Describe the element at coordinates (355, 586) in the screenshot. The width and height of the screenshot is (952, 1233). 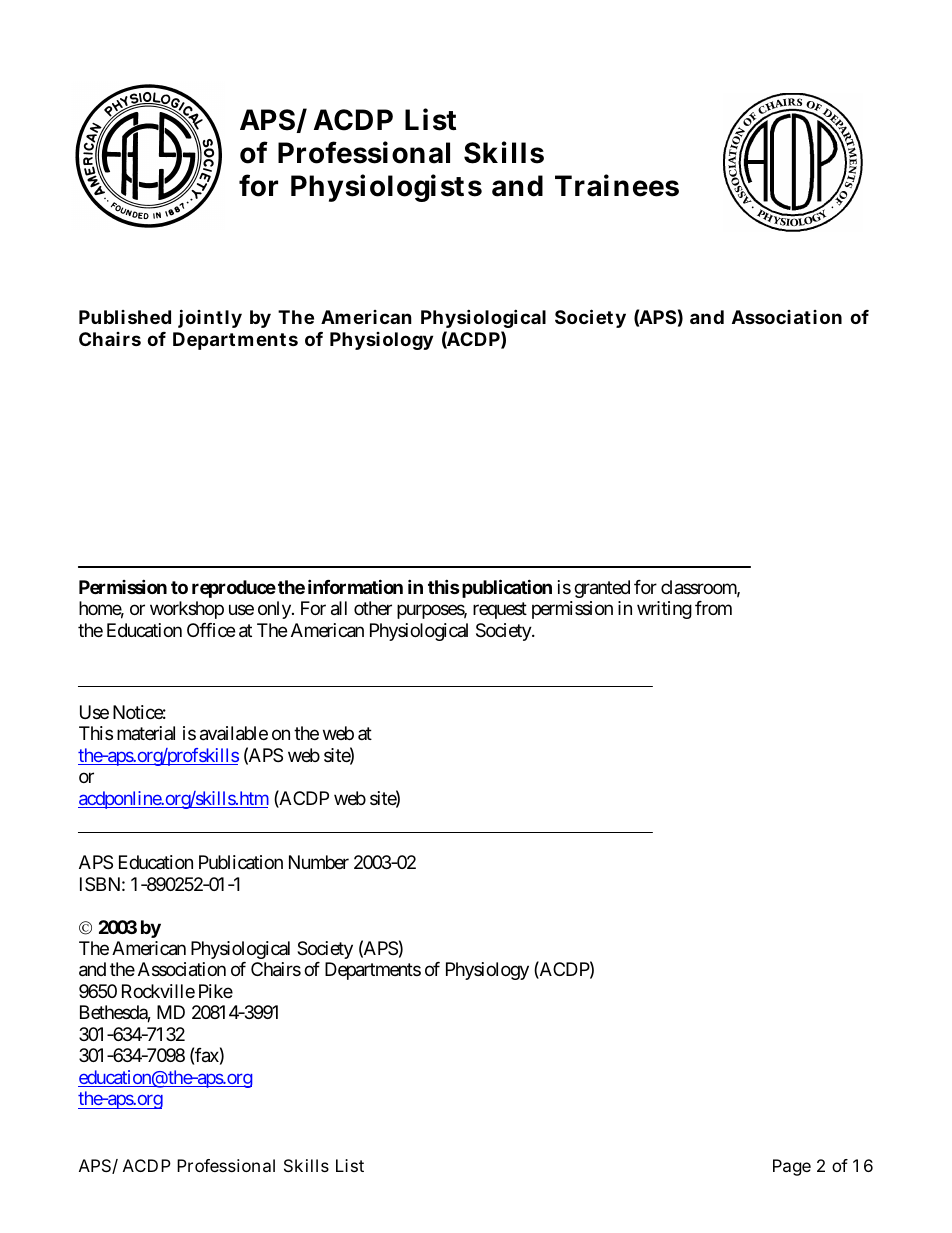
I see `information` at that location.
